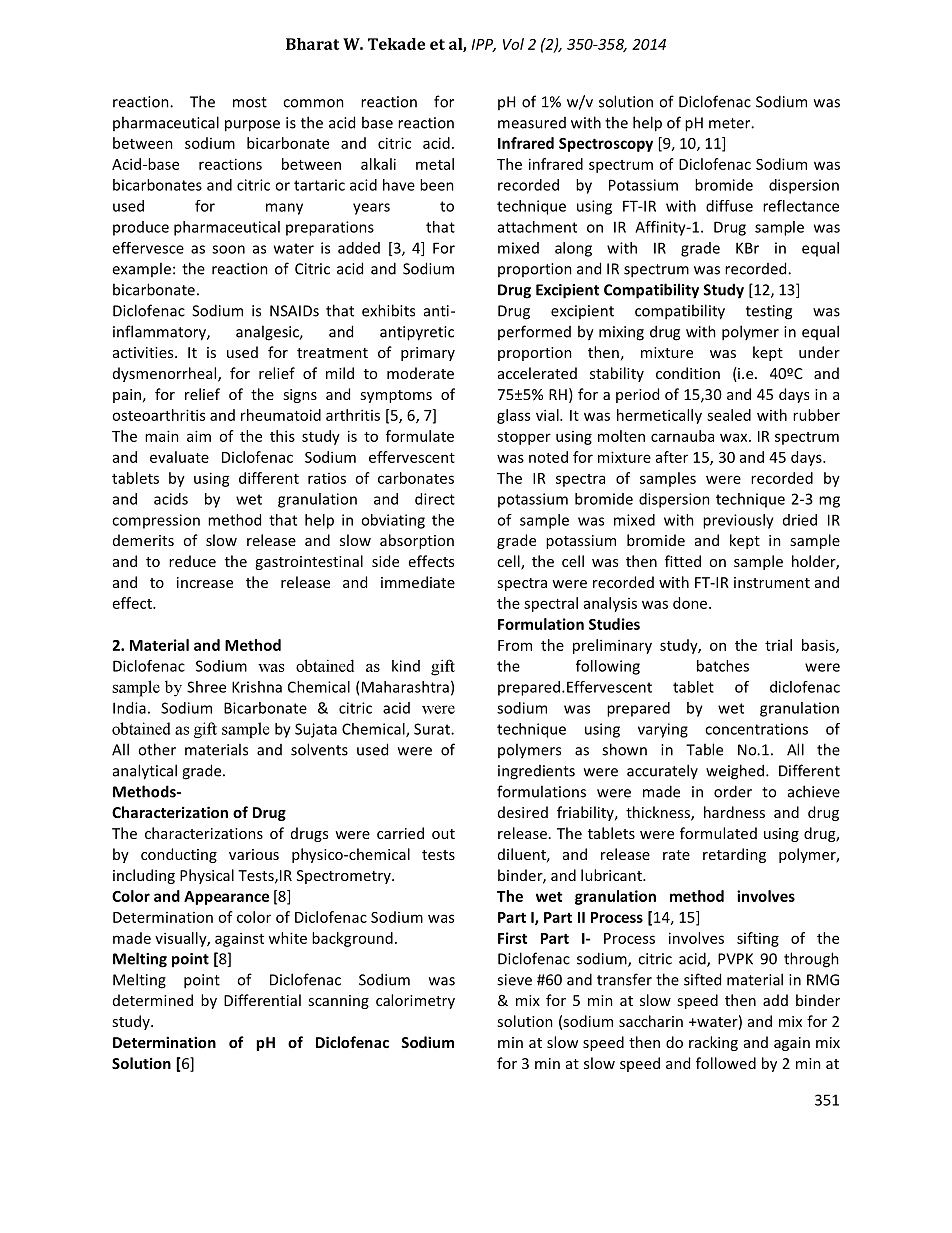  I want to click on most, so click(250, 102).
